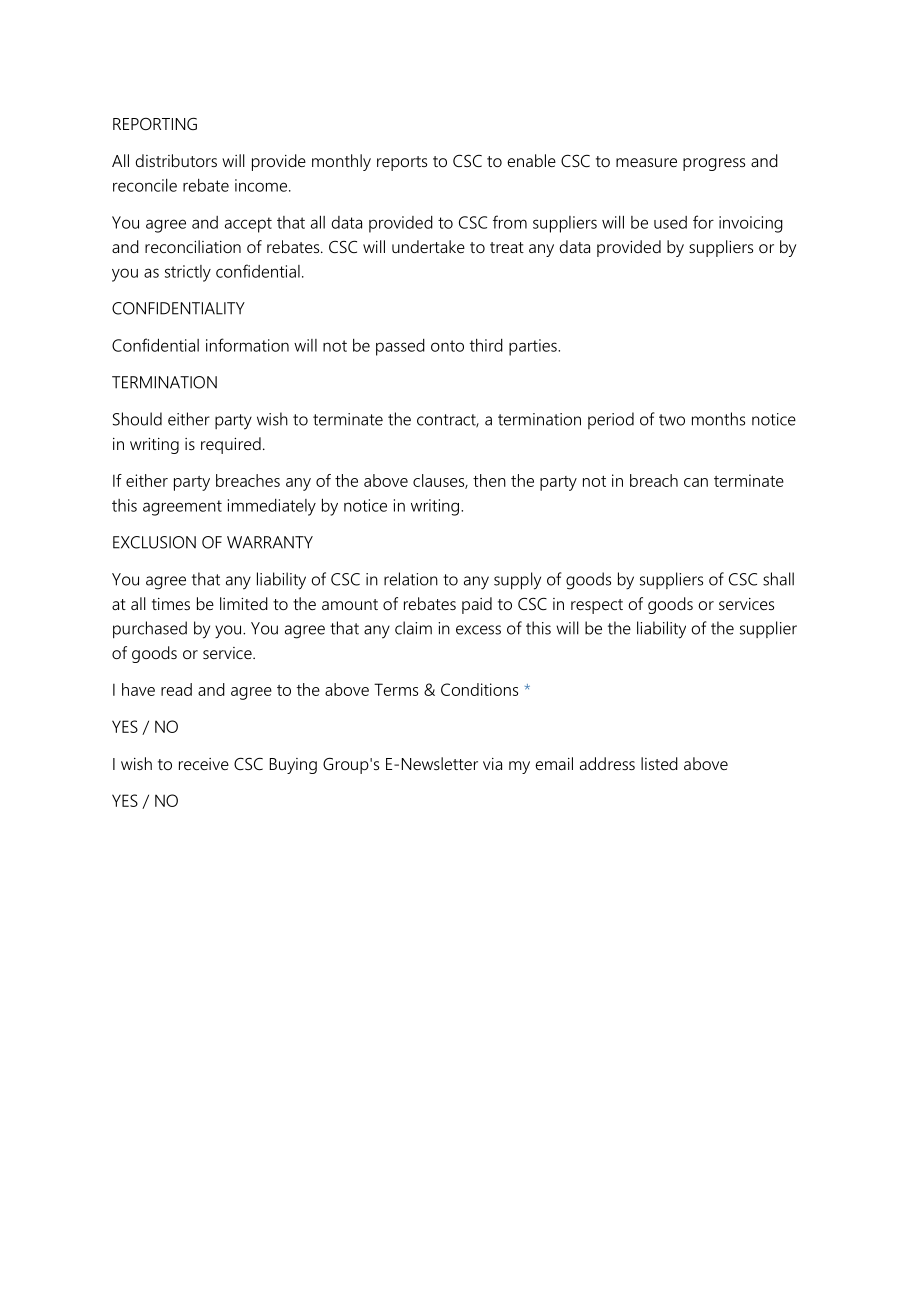 The height and width of the image is (1308, 924). Describe the element at coordinates (176, 160) in the image. I see `distributors` at that location.
